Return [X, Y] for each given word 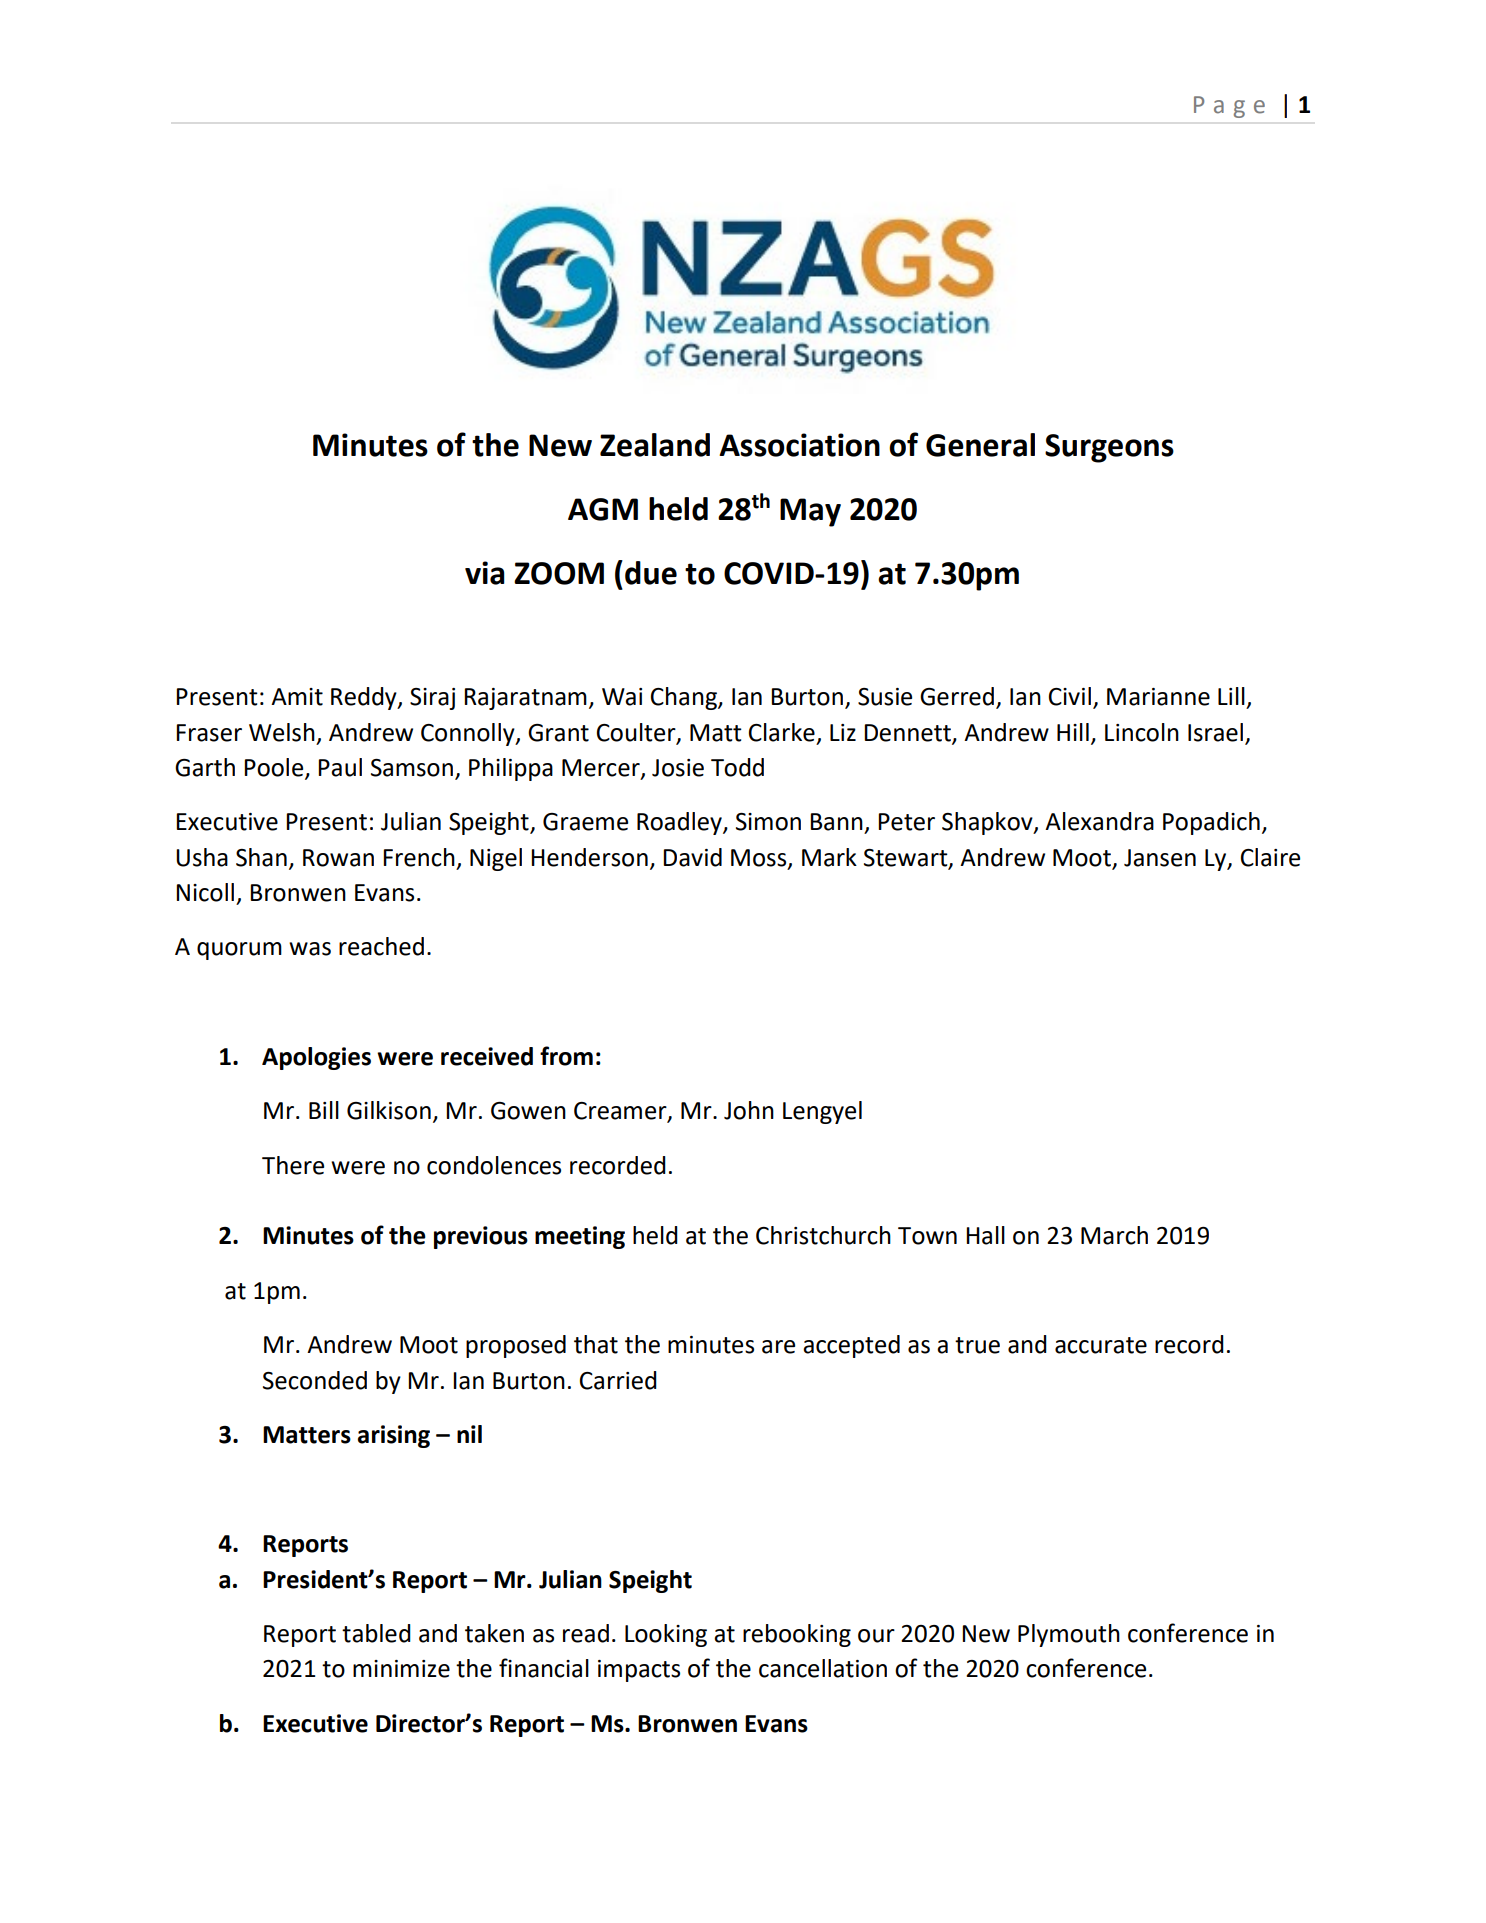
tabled [376, 1633]
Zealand [655, 445]
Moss [760, 858]
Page [1229, 107]
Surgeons [1109, 448]
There [293, 1165]
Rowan [338, 858]
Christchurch [823, 1235]
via [485, 573]
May [810, 512]
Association [799, 445]
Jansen [1160, 858]
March [1114, 1235]
